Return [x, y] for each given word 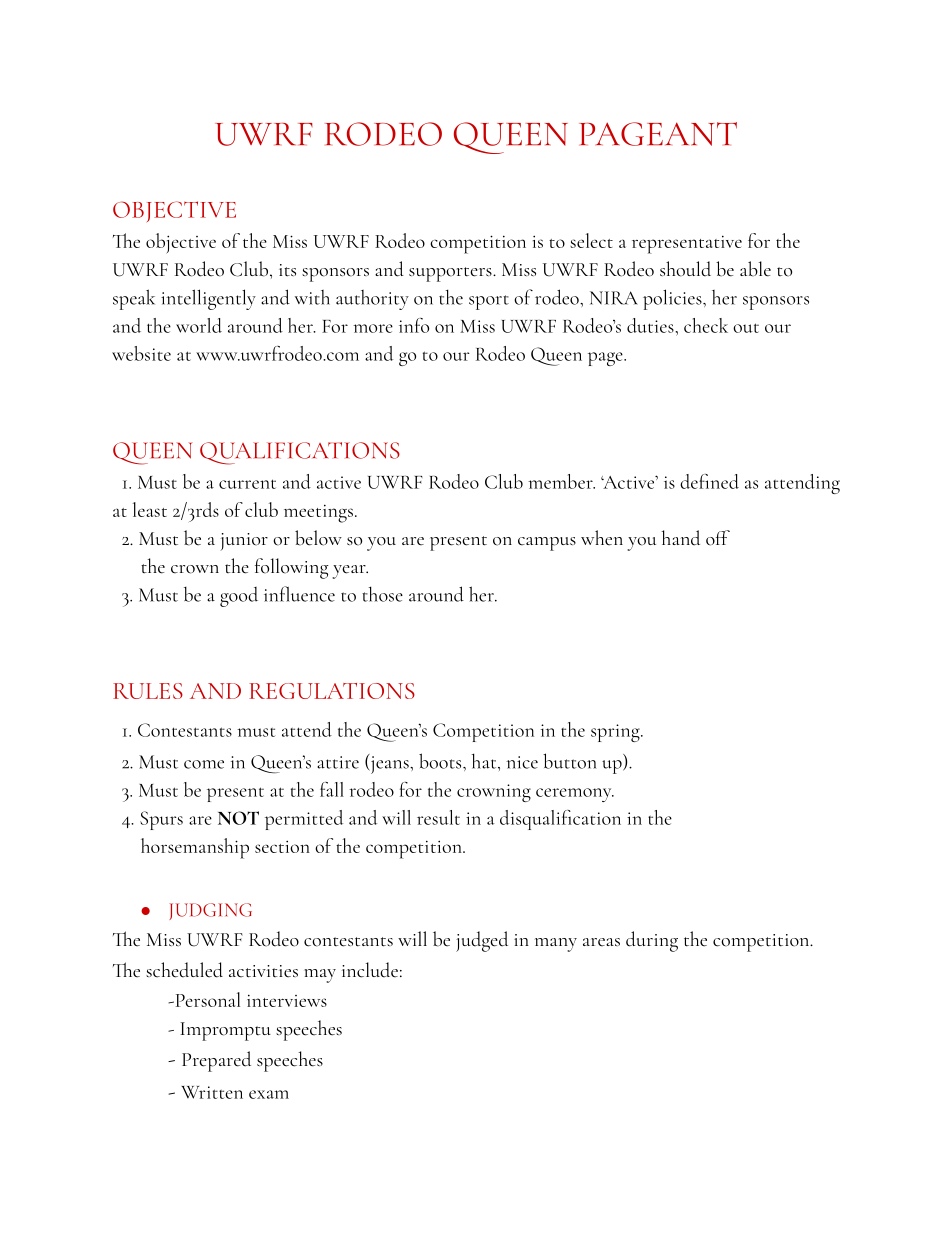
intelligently [208, 299]
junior [244, 542]
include [370, 970]
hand [681, 538]
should [685, 269]
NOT [238, 818]
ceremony [575, 795]
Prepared [216, 1061]
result [438, 817]
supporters [451, 274]
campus [547, 544]
